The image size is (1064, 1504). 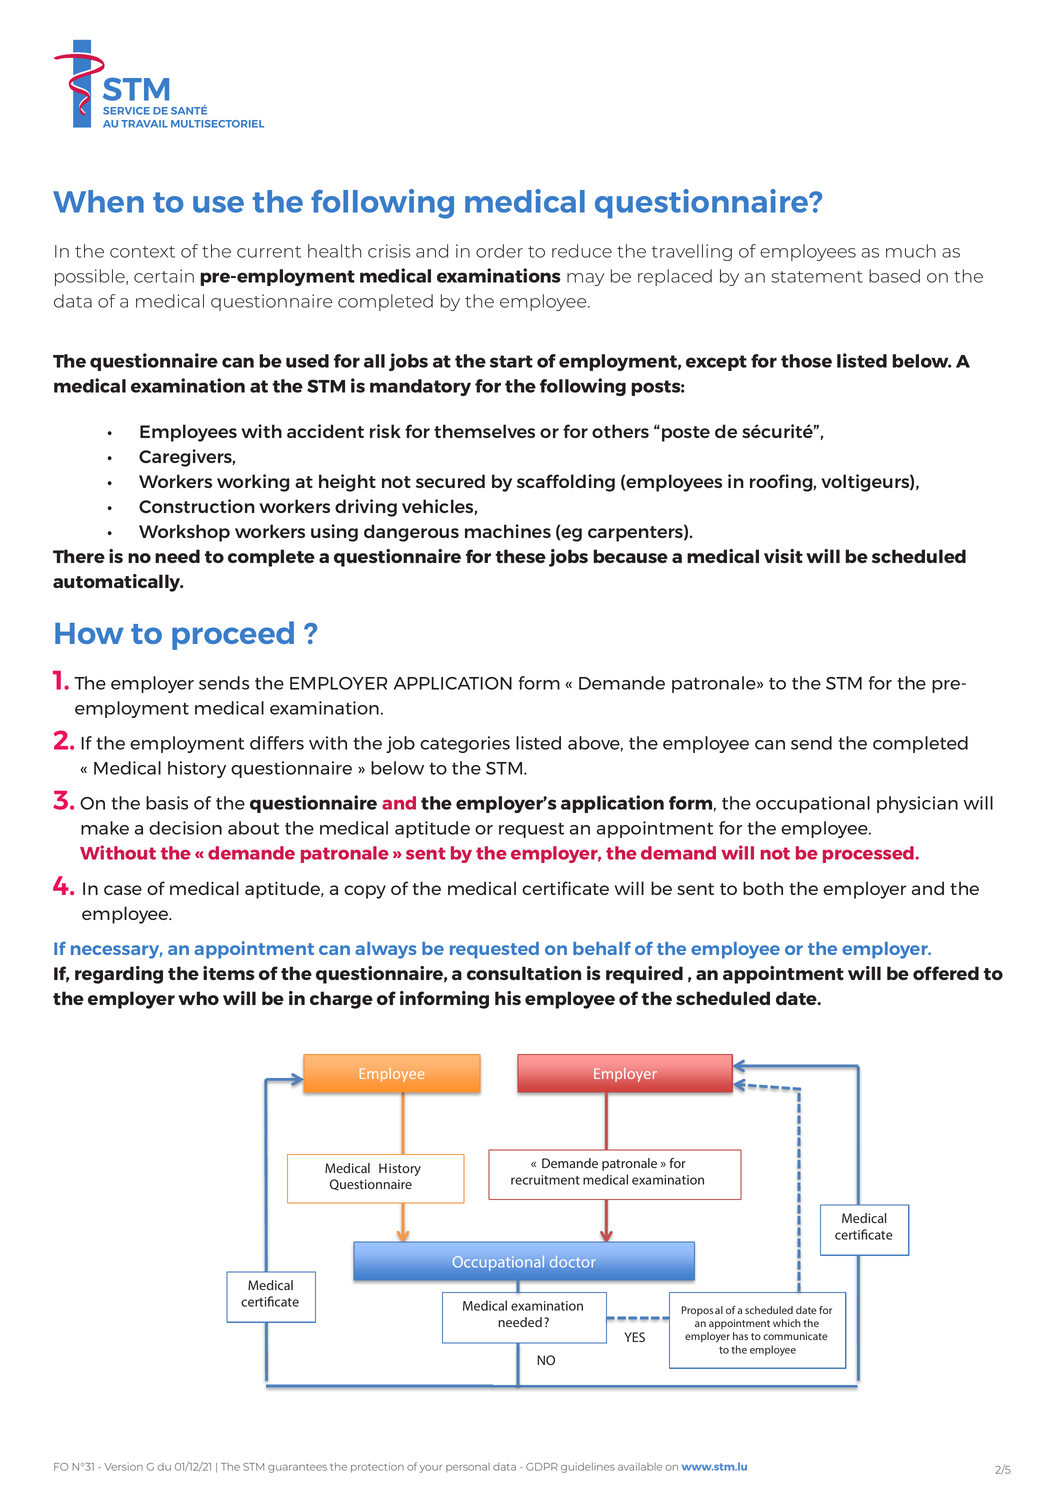 I want to click on Version, so click(x=123, y=1467).
